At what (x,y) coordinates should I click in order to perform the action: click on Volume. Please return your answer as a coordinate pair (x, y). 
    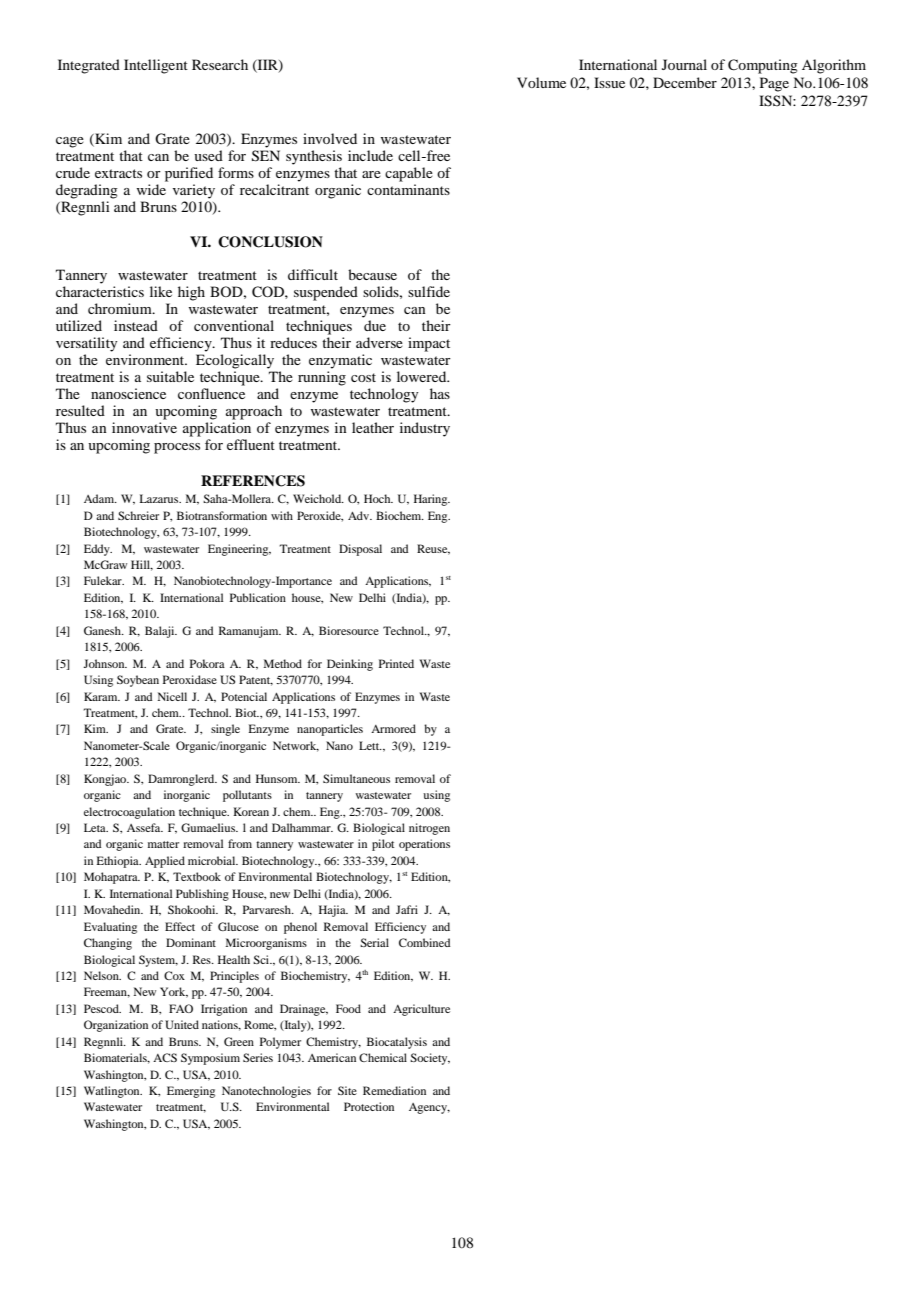
    Looking at the image, I should click on (541, 82).
